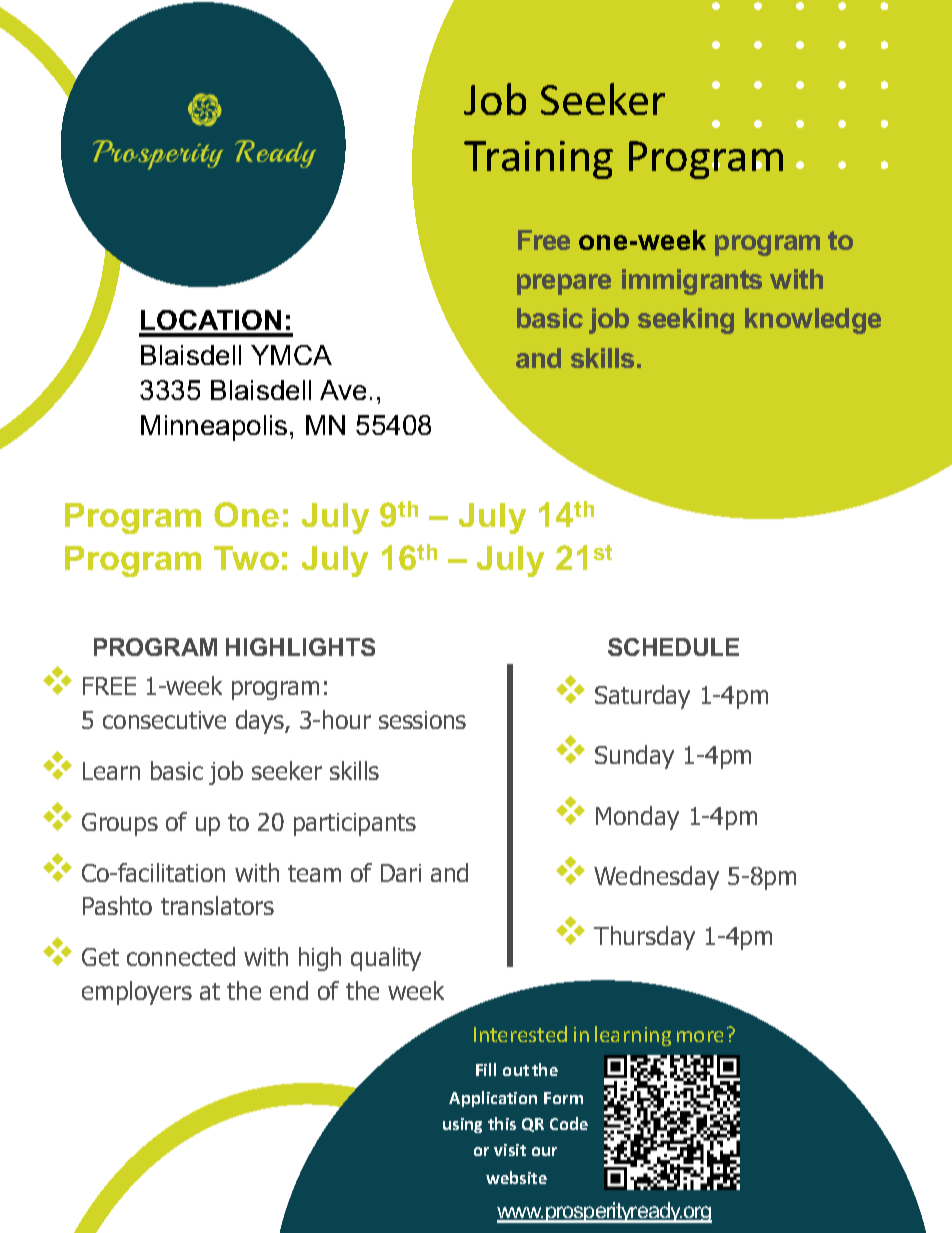 The width and height of the screenshot is (952, 1233). What do you see at coordinates (120, 824) in the screenshot?
I see `Groups` at bounding box center [120, 824].
